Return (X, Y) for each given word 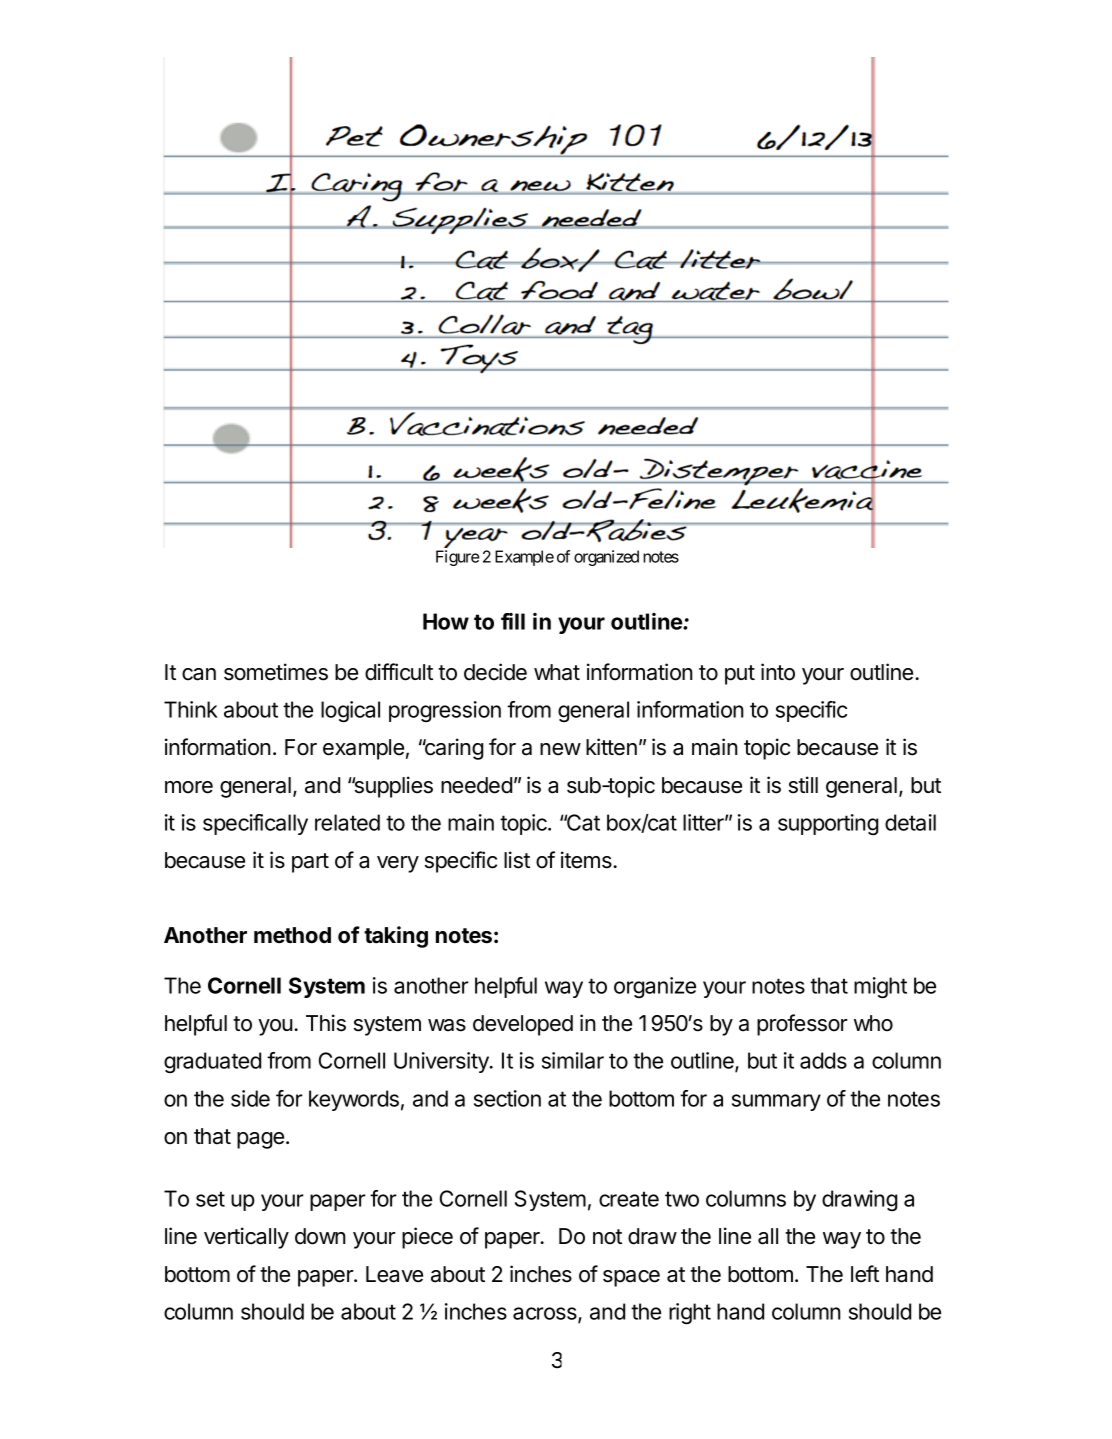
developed (523, 1025)
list (517, 860)
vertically (246, 1238)
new (560, 749)
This (326, 1023)
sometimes (276, 672)
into (778, 672)
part (310, 863)
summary (776, 1102)
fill (513, 621)
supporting (828, 824)
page (260, 1140)
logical (350, 711)
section (507, 1098)
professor (802, 1025)
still (803, 785)
